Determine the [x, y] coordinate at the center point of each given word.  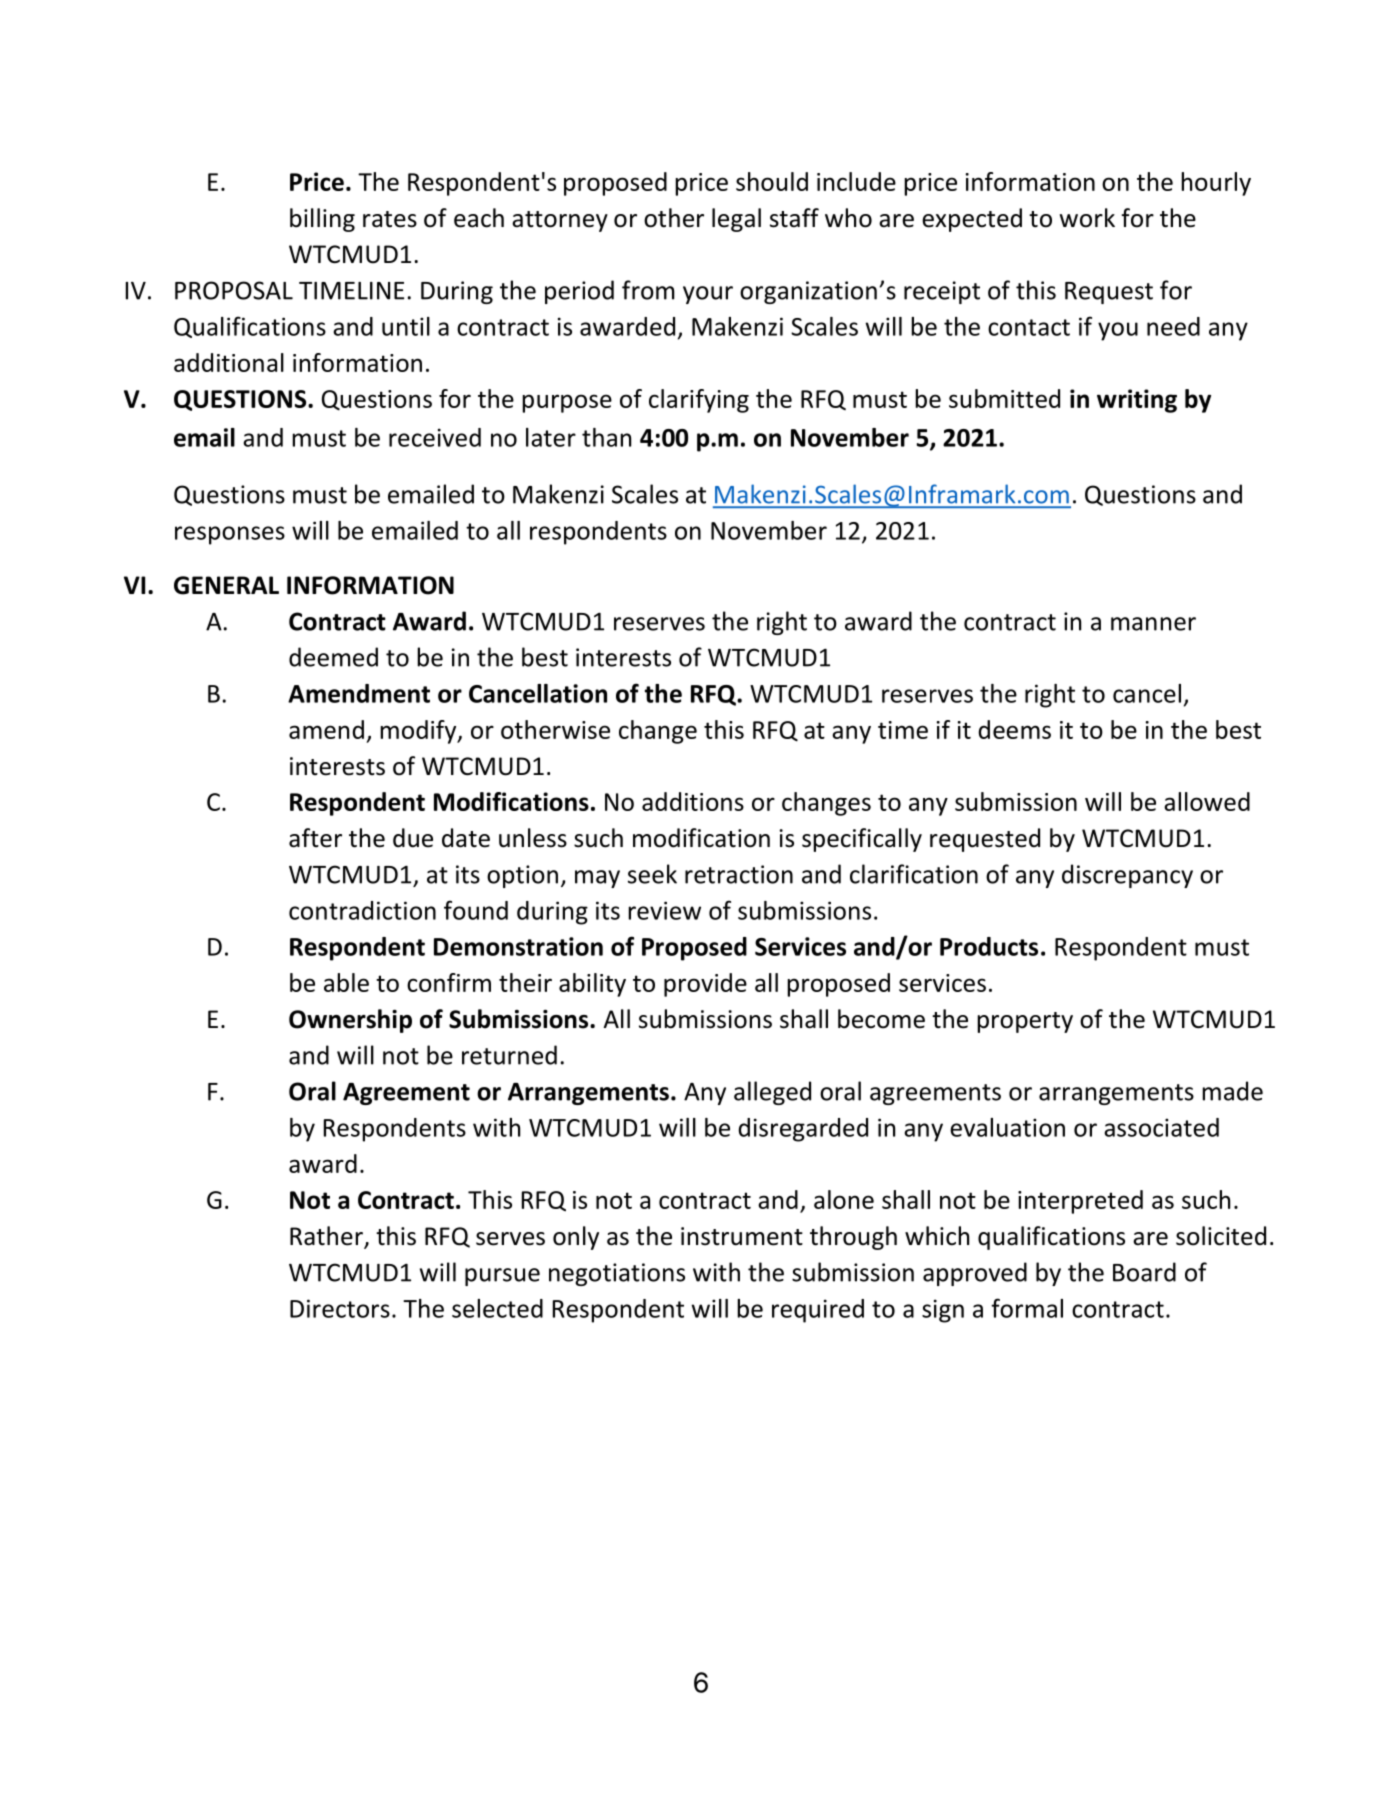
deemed [333, 657]
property [1025, 1022]
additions [693, 801]
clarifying [699, 401]
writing [1137, 401]
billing [322, 220]
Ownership [350, 1021]
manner [1153, 624]
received [435, 437]
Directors [340, 1308]
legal [736, 220]
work [1087, 218]
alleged [772, 1093]
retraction [739, 874]
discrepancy [1127, 876]
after [315, 838]
